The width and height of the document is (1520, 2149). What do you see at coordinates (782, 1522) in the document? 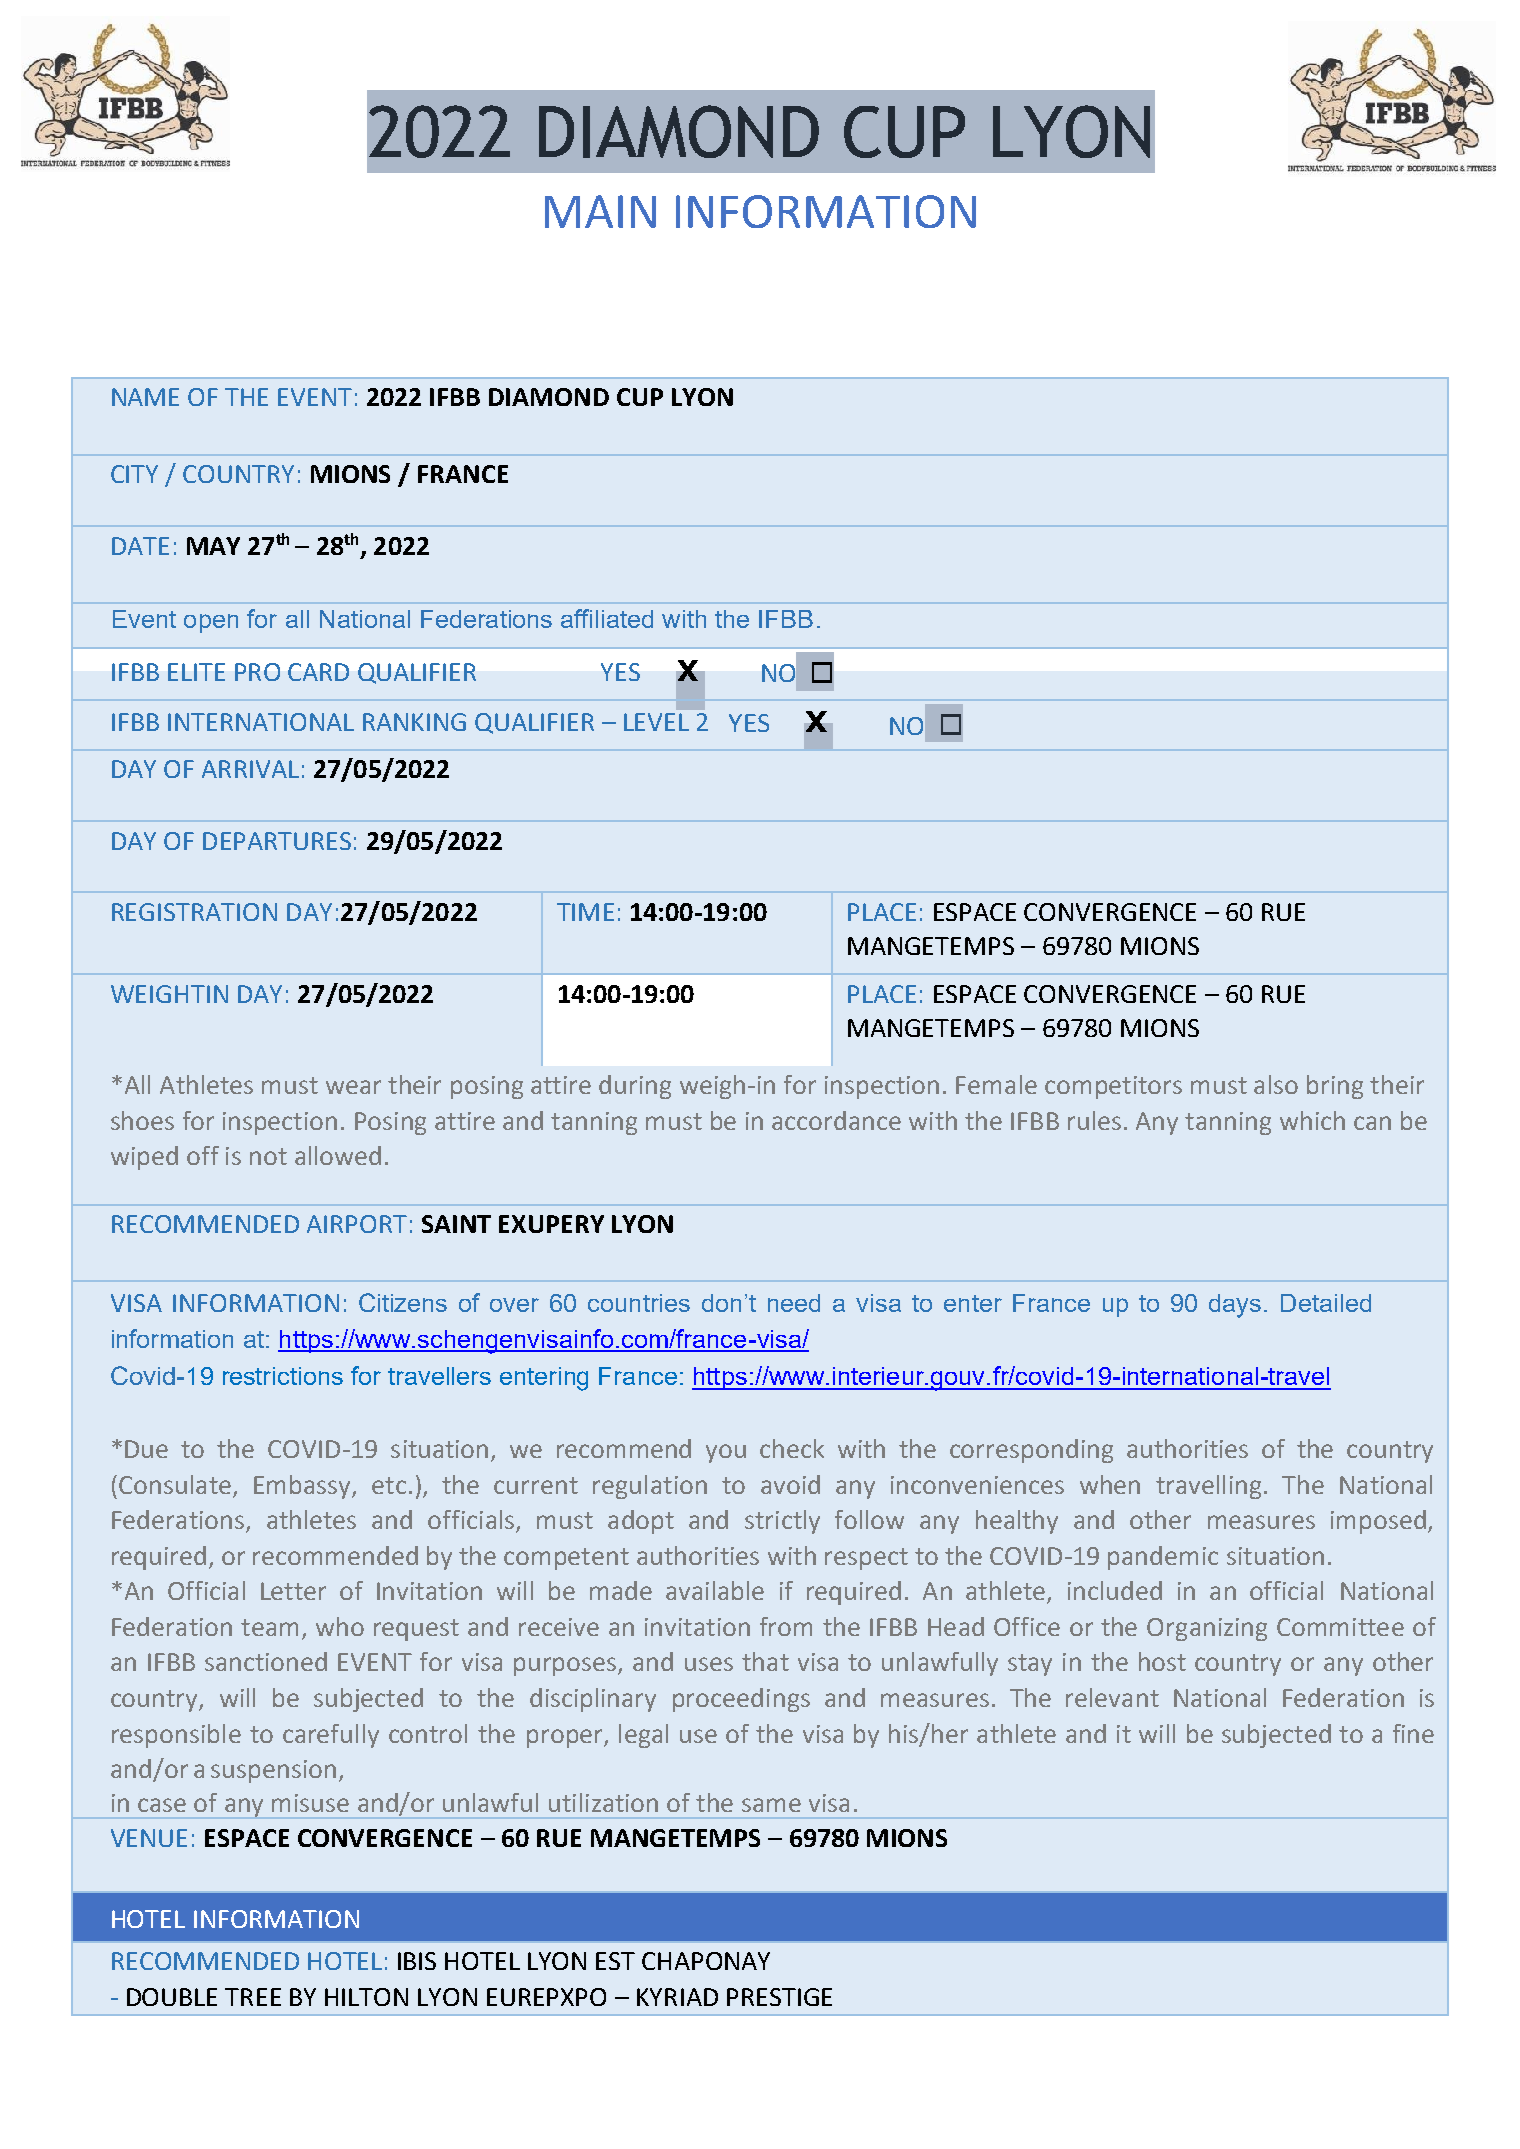
I see `strictly` at bounding box center [782, 1522].
